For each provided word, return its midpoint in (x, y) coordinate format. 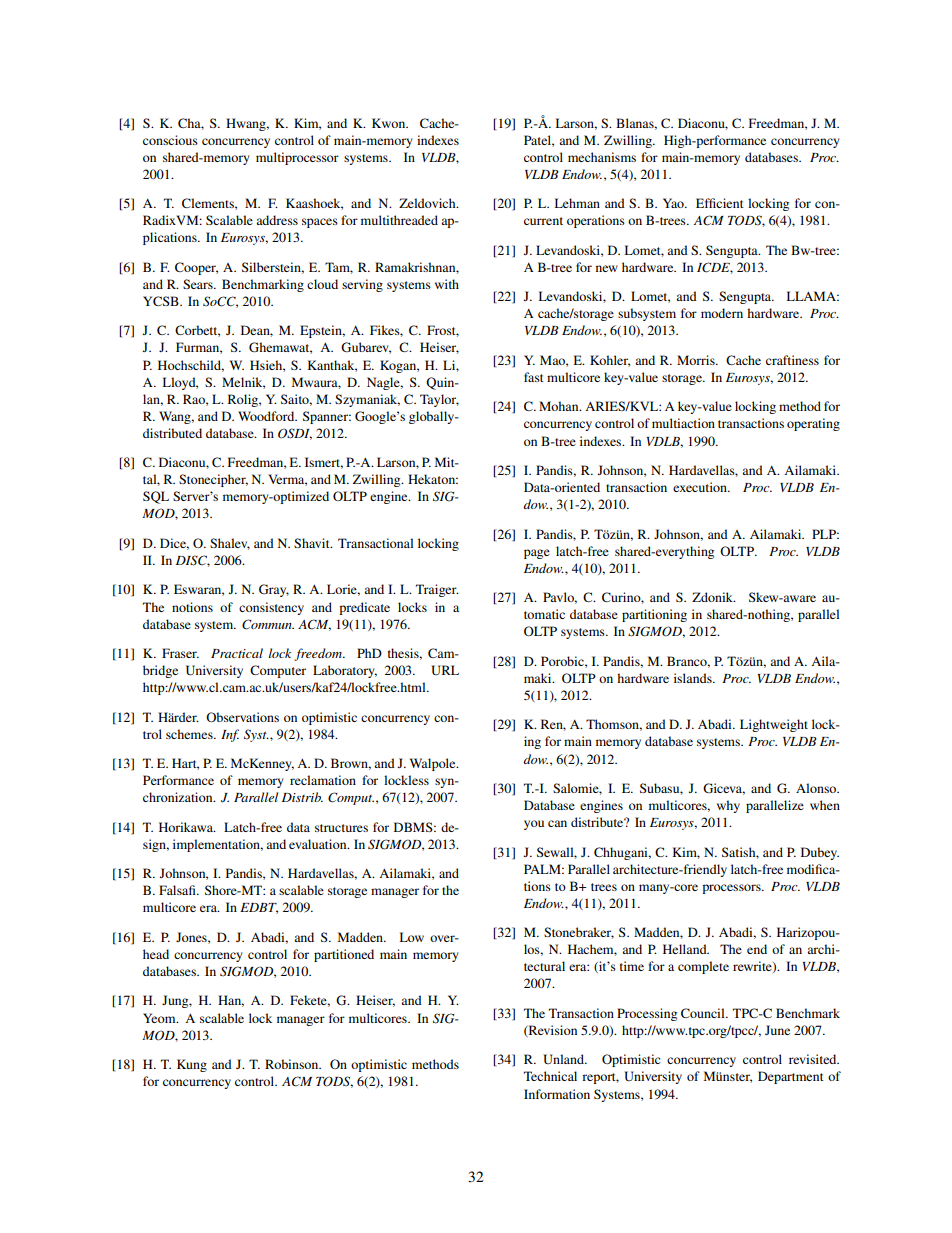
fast (534, 377)
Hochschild (191, 366)
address (277, 220)
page (537, 554)
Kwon (390, 123)
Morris (697, 360)
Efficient (720, 203)
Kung (192, 1065)
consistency (271, 608)
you (534, 825)
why (728, 806)
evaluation (319, 844)
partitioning (654, 615)
